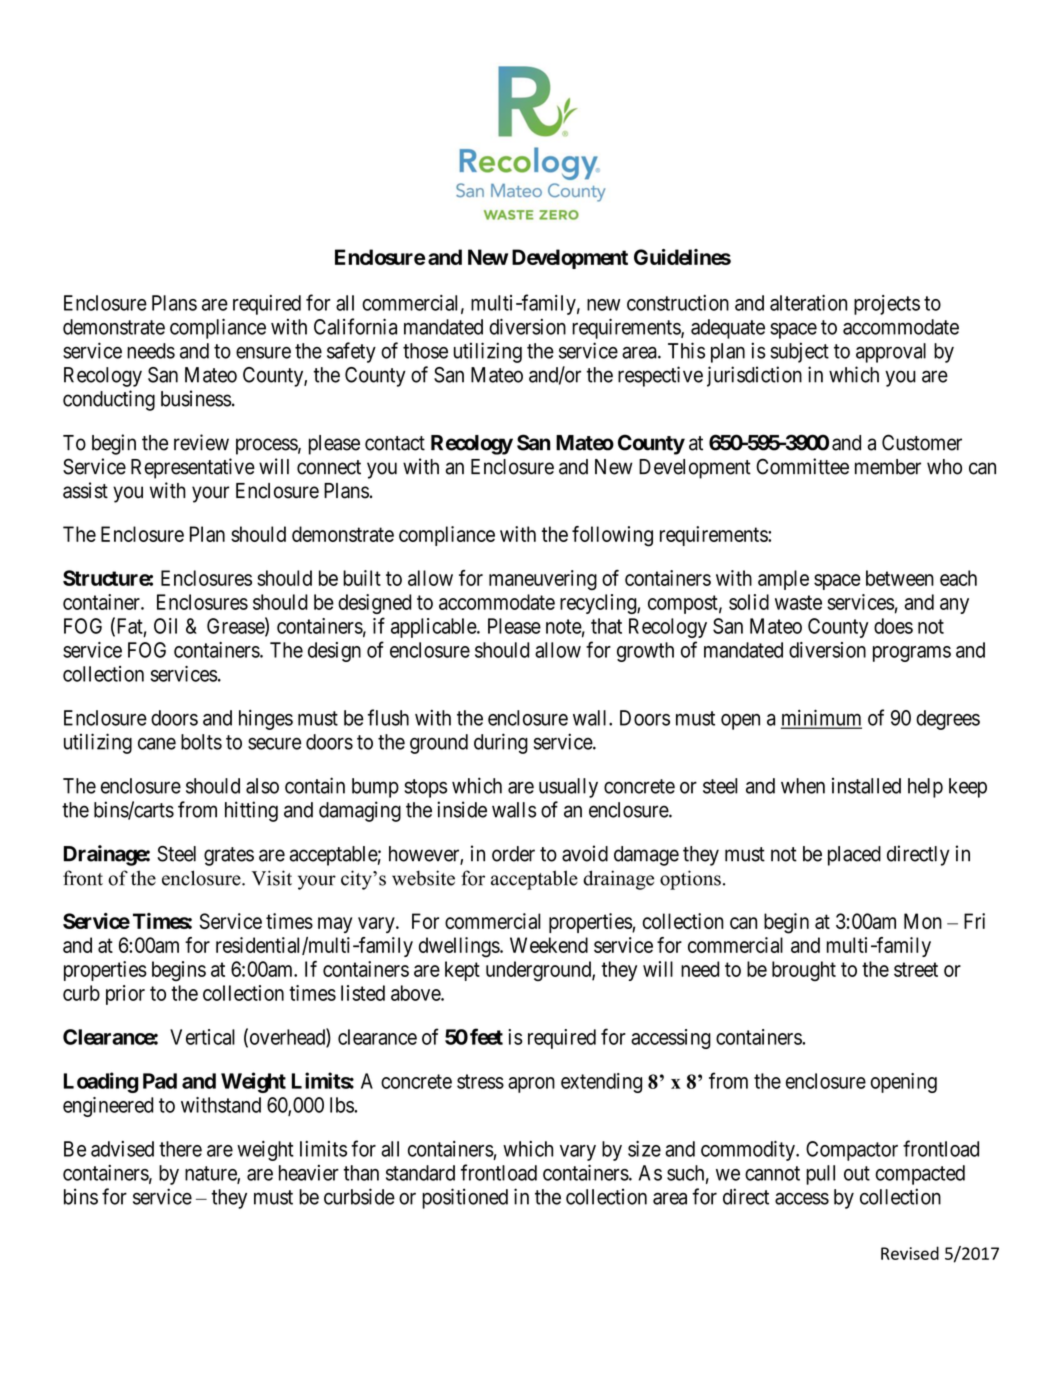 This document has height=1374, width=1062. I want to click on prior, so click(125, 995).
